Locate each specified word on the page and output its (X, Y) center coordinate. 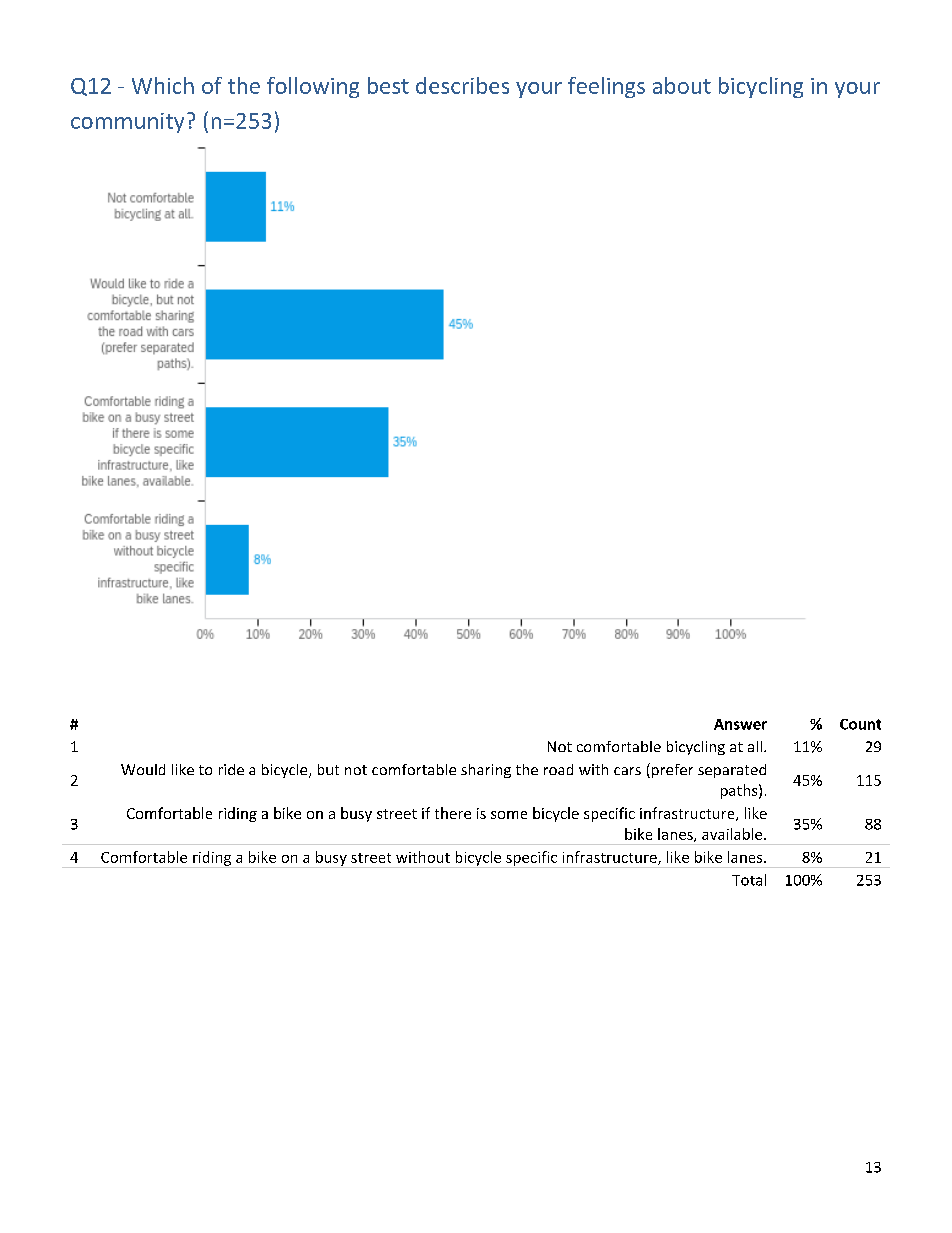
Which (163, 85)
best (388, 85)
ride (231, 769)
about (682, 85)
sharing (486, 771)
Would (143, 769)
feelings (606, 87)
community (127, 123)
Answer (740, 724)
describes (462, 85)
